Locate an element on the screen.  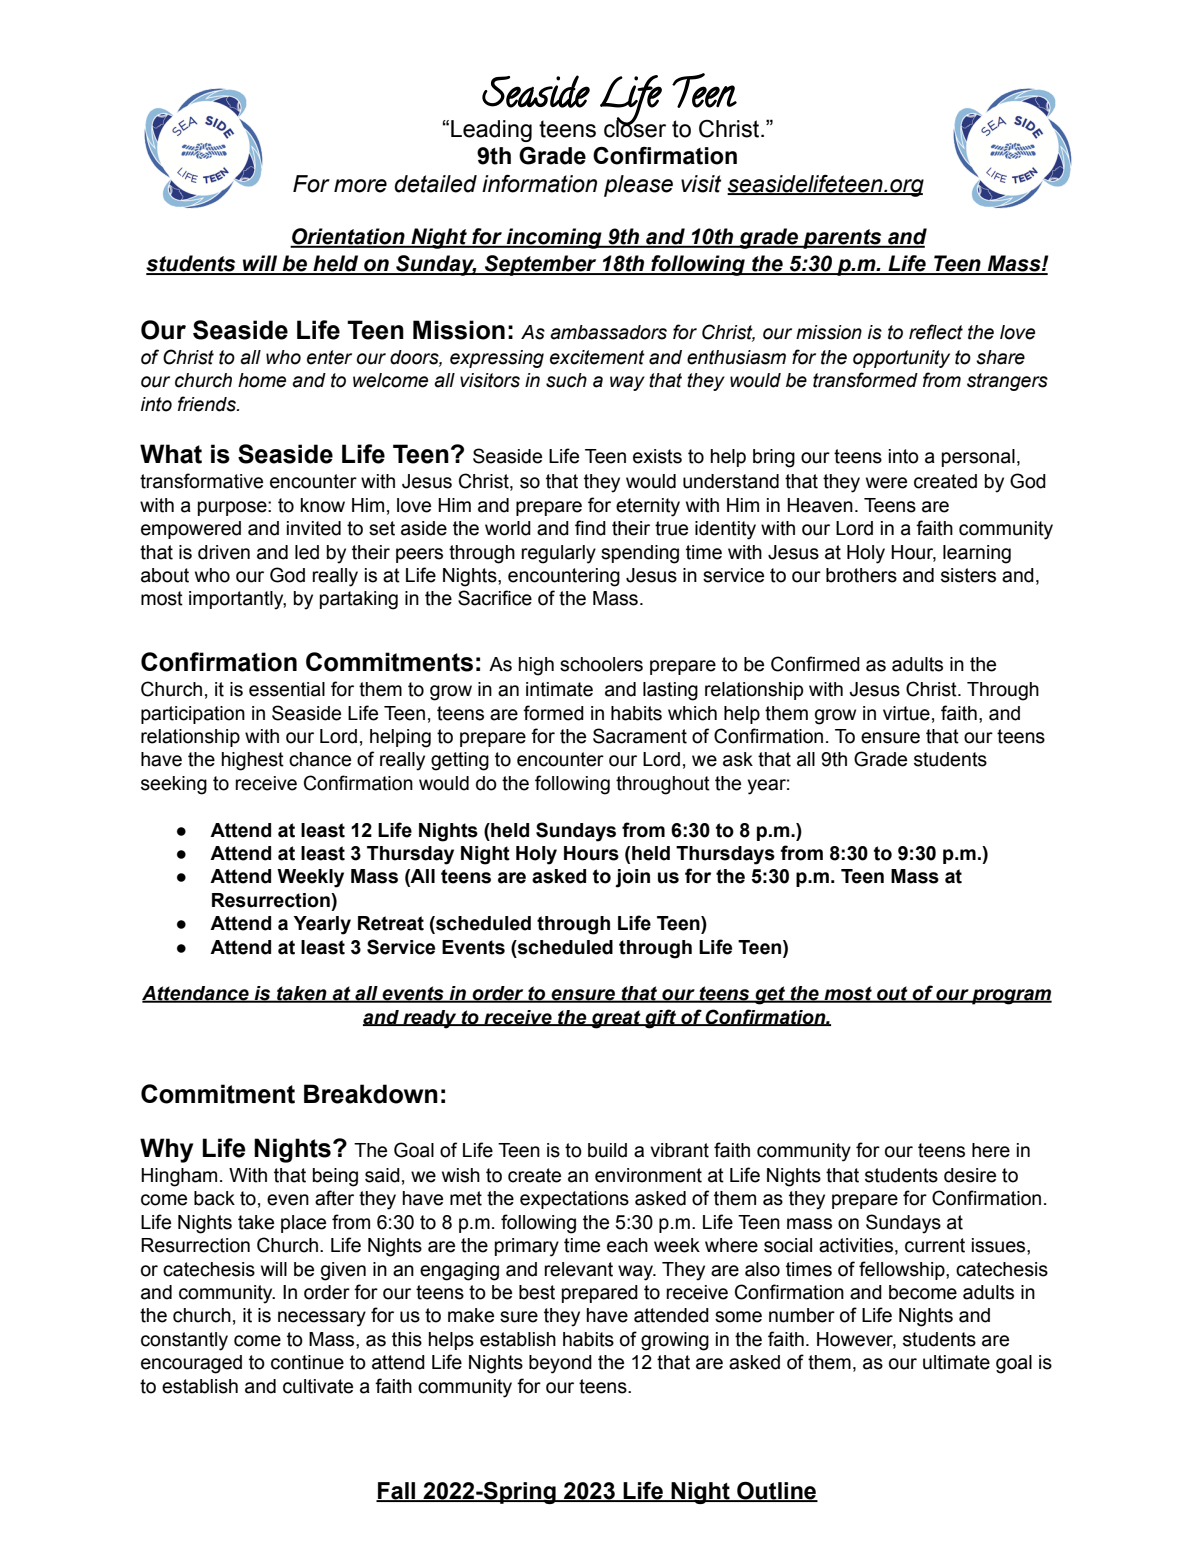
parents is located at coordinates (842, 239).
